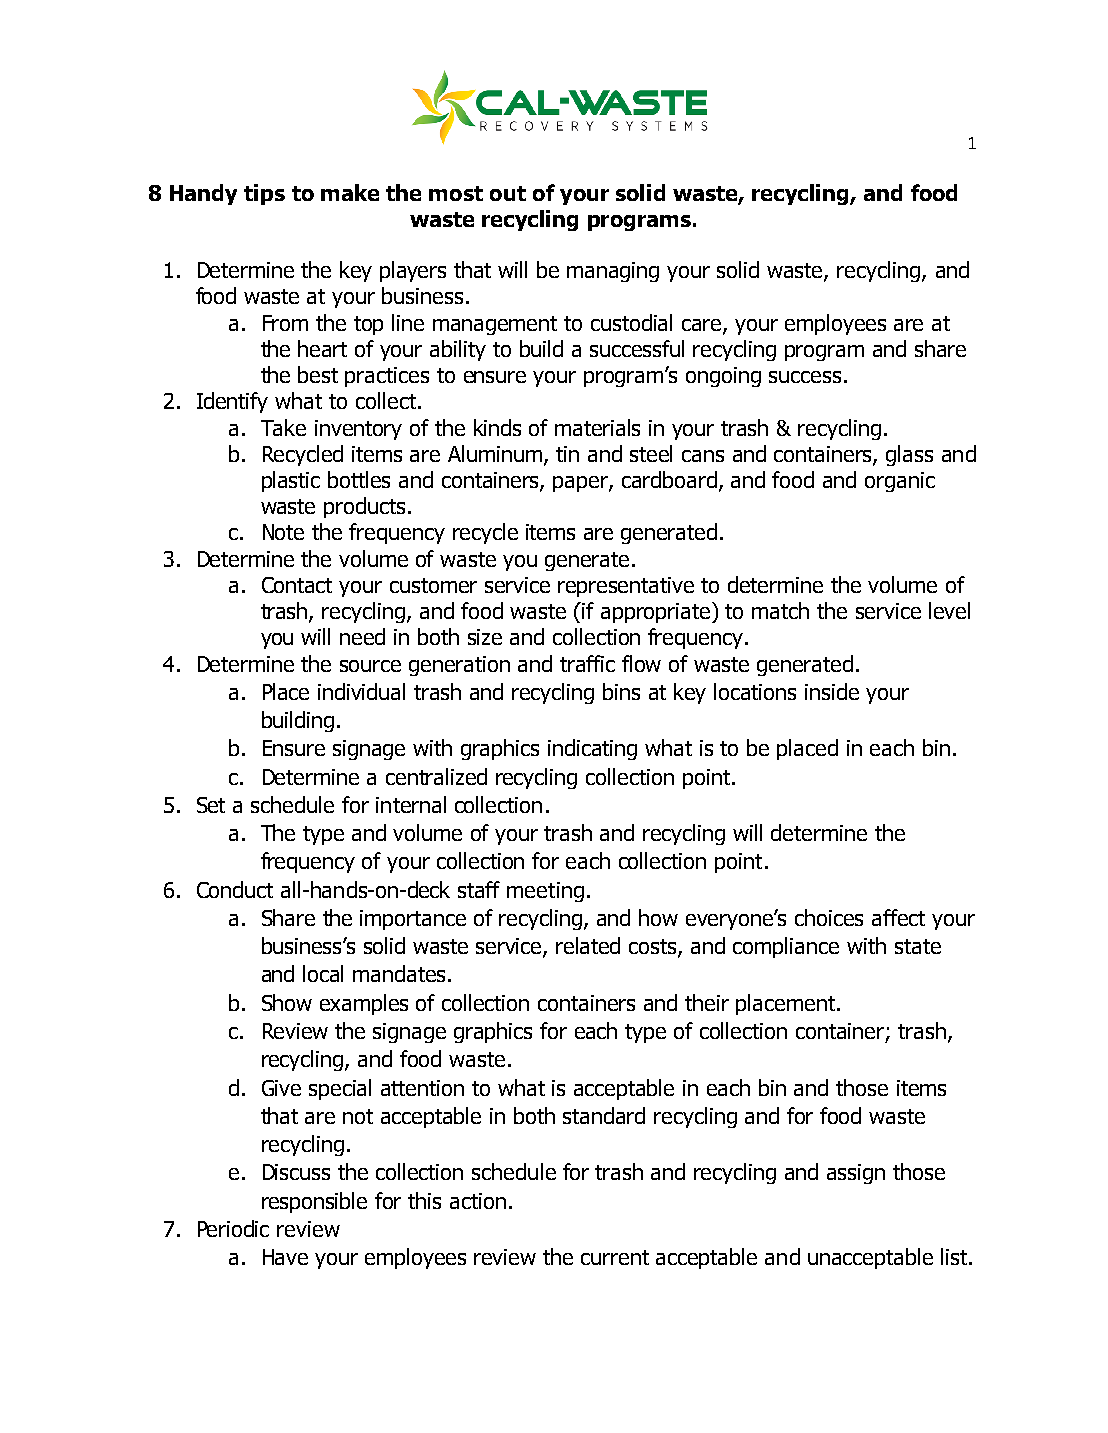  I want to click on state, so click(918, 946).
